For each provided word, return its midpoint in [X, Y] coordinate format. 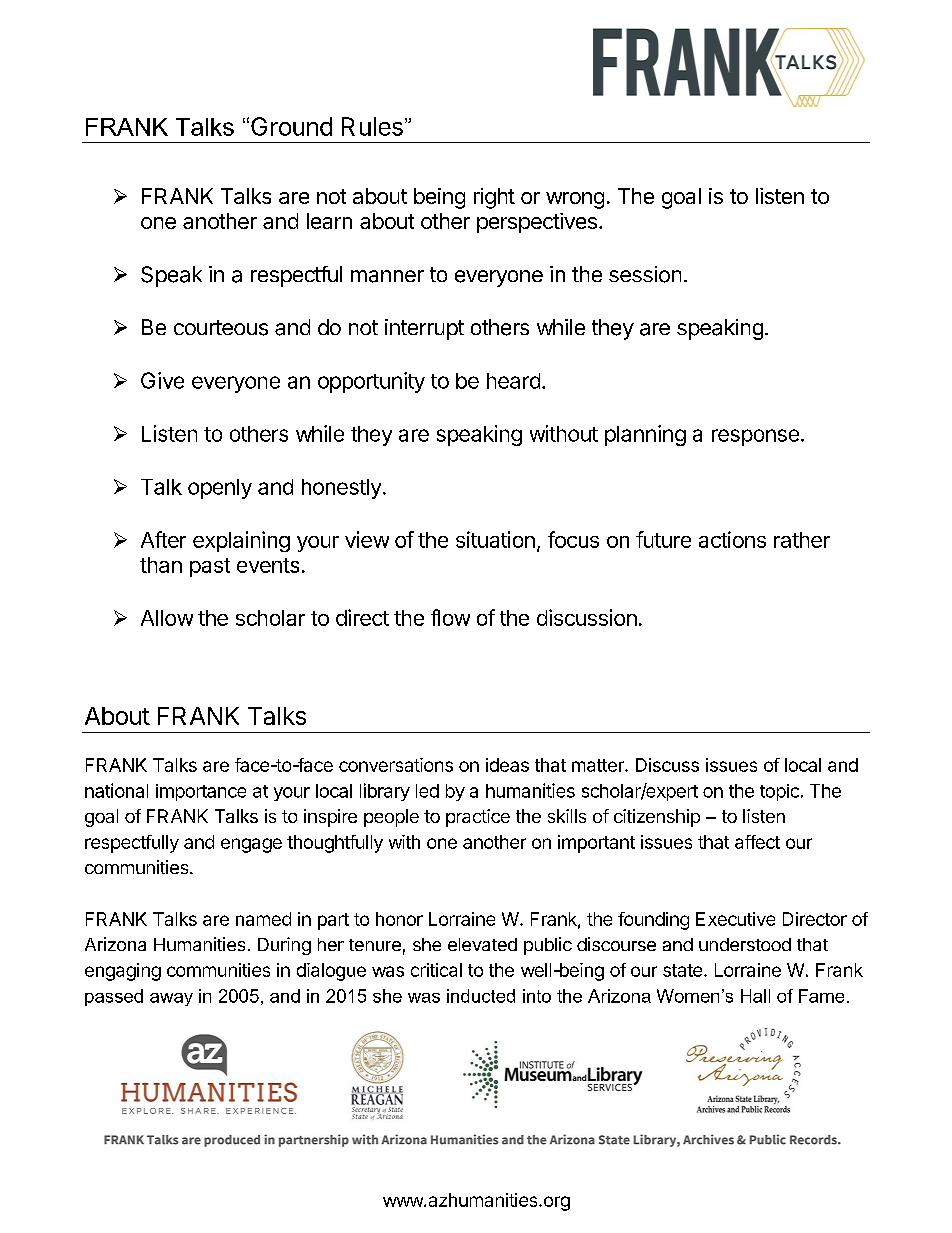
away [171, 999]
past [210, 567]
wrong [575, 200]
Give [162, 380]
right [494, 198]
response [755, 437]
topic [779, 792]
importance [201, 792]
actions [732, 539]
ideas [507, 765]
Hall [755, 996]
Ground [291, 126]
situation [495, 539]
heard [513, 381]
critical [436, 970]
